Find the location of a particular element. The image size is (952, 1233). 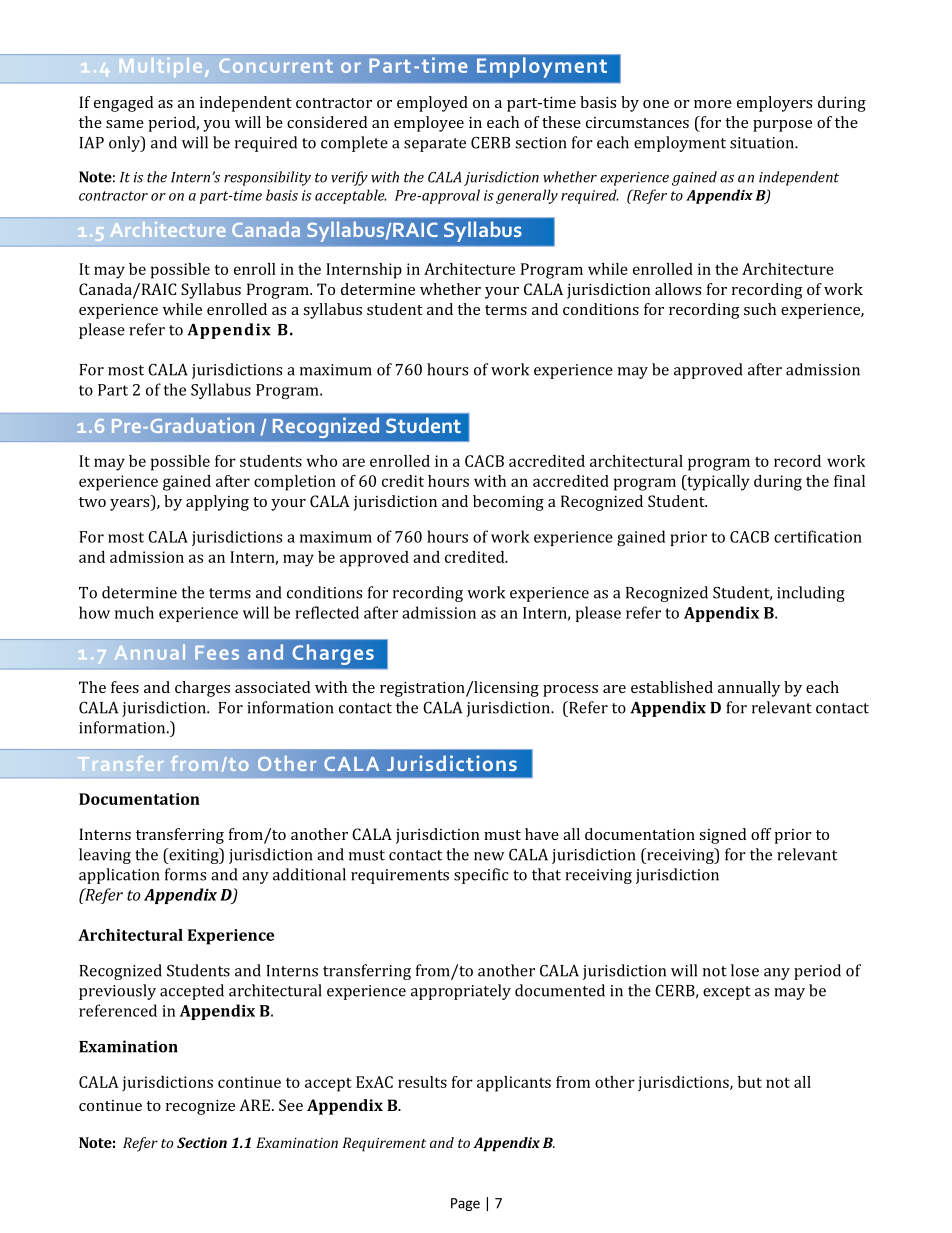

process is located at coordinates (570, 691).
